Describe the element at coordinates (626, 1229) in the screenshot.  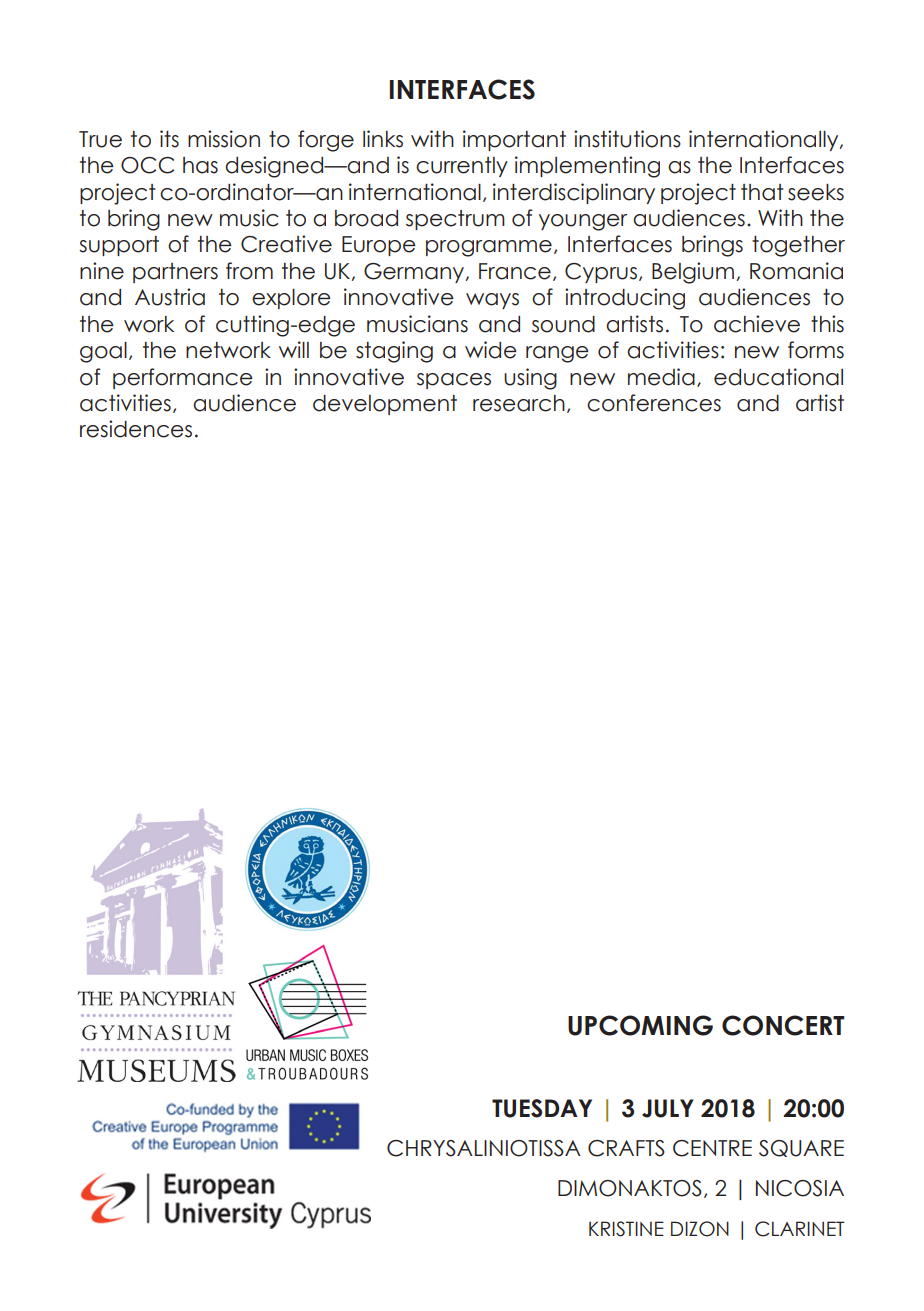
I see `KRISTINE` at that location.
